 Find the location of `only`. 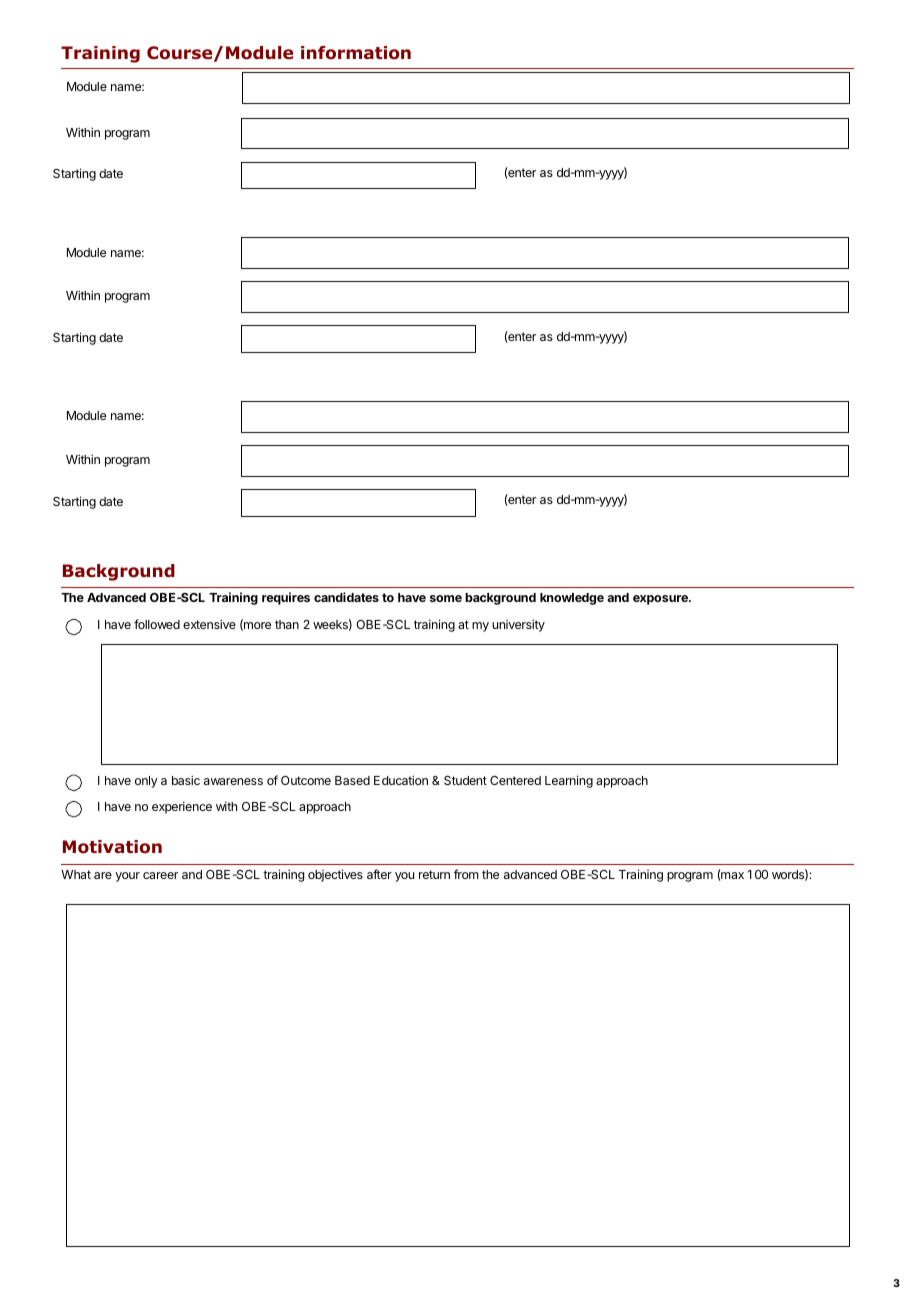

only is located at coordinates (146, 782).
